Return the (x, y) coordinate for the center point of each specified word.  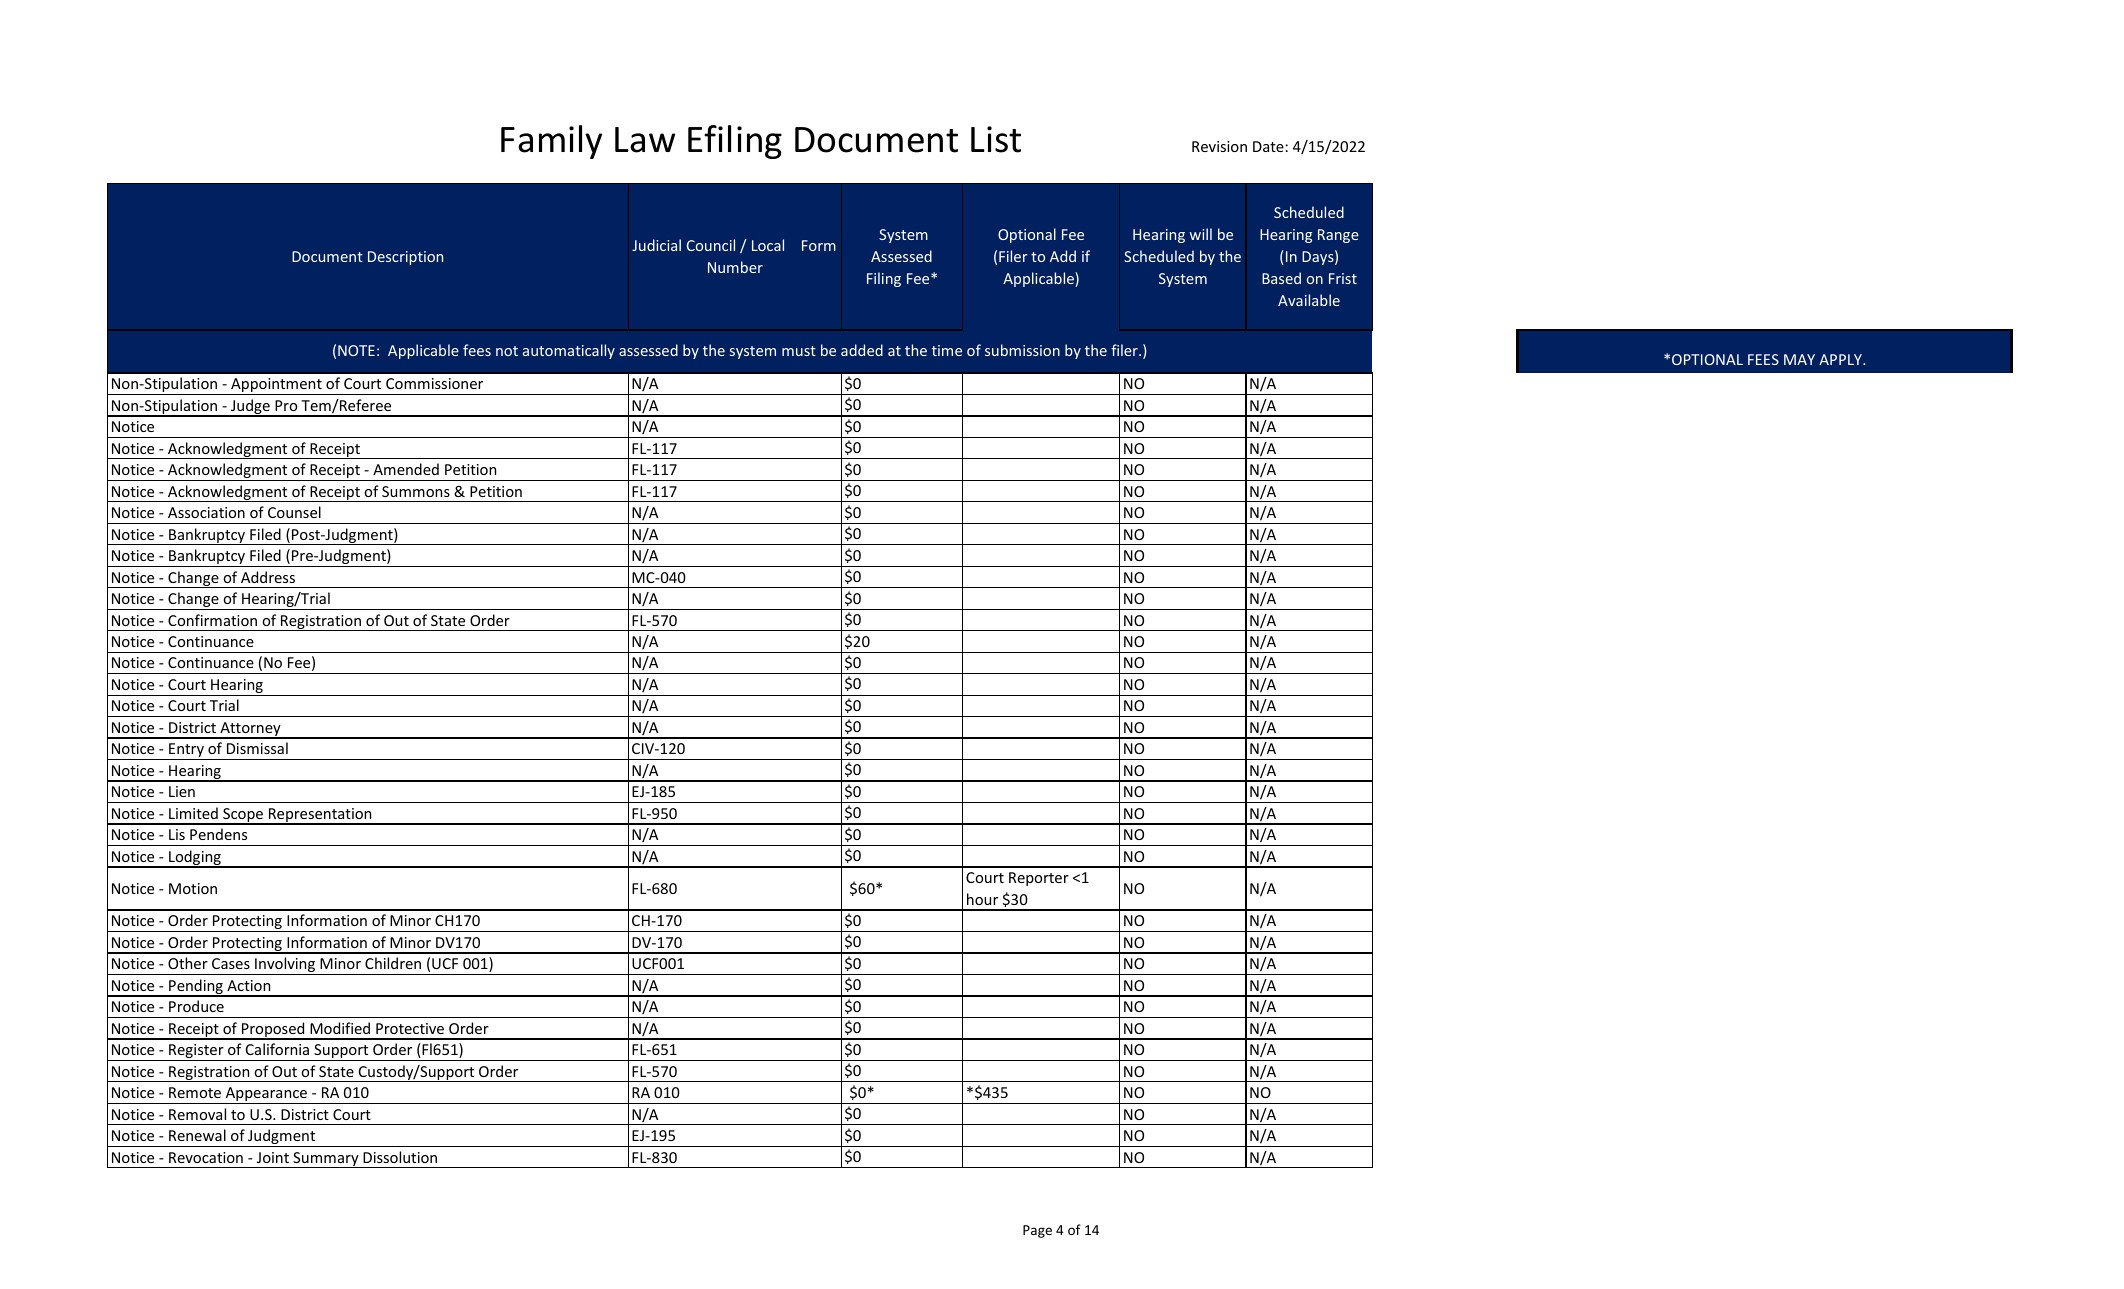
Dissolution (400, 1157)
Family (551, 142)
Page (1037, 1231)
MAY (1799, 359)
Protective (410, 1028)
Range (1338, 236)
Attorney (250, 730)
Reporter (1039, 879)
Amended (406, 469)
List (996, 139)
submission (1022, 350)
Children (393, 963)
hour (982, 899)
